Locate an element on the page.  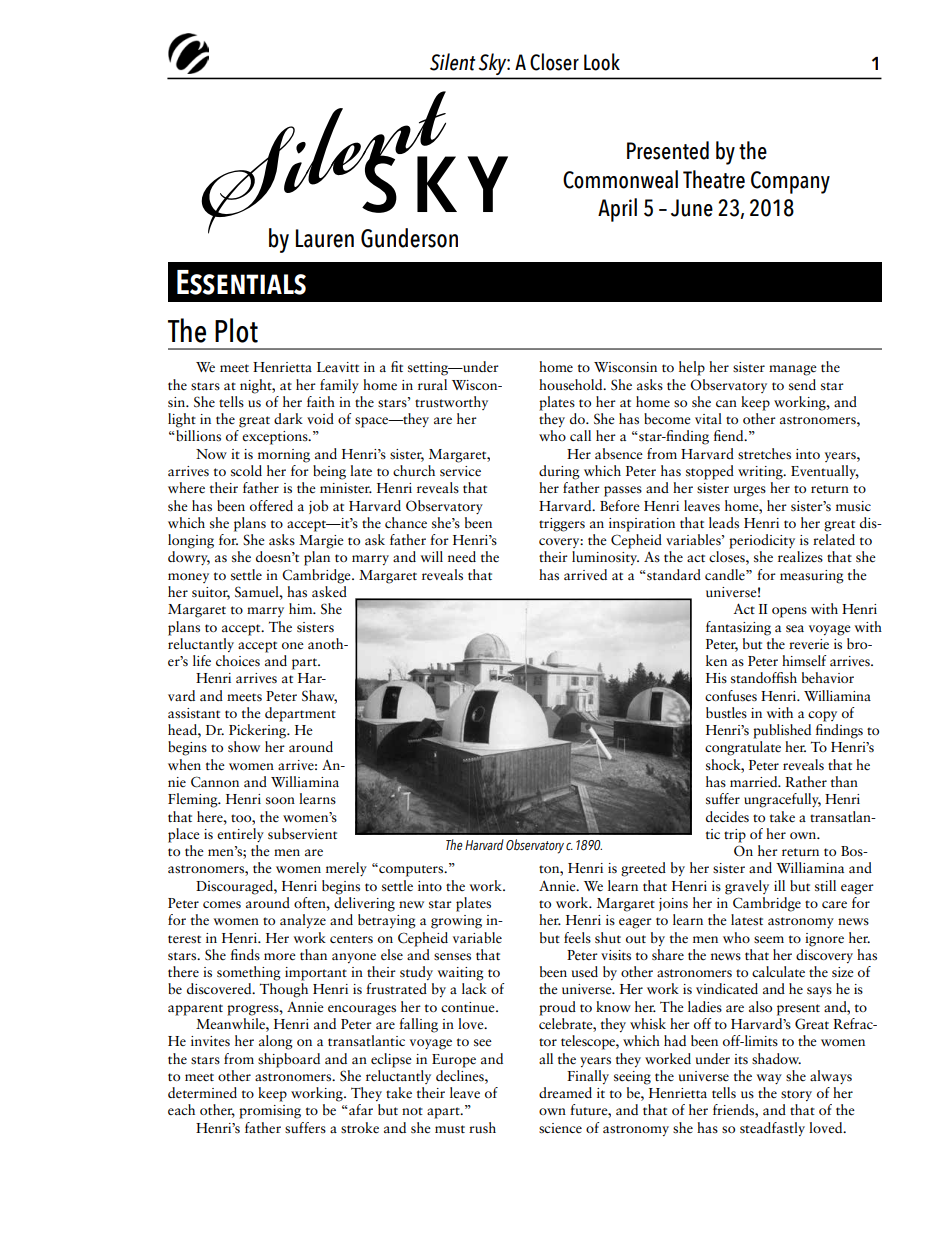
dreamed is located at coordinates (565, 1093).
